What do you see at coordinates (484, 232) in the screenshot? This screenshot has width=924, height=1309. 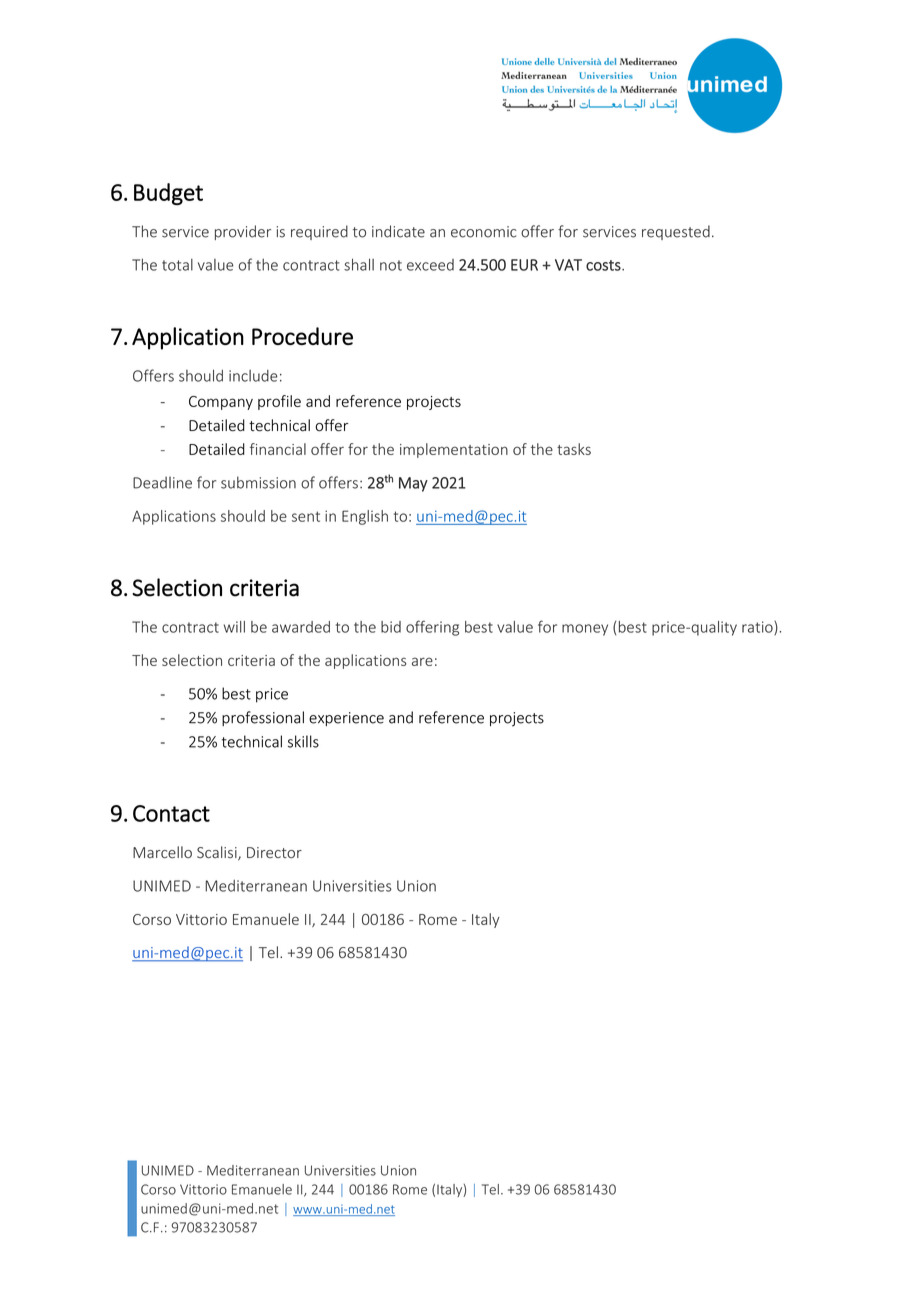 I see `economic` at bounding box center [484, 232].
